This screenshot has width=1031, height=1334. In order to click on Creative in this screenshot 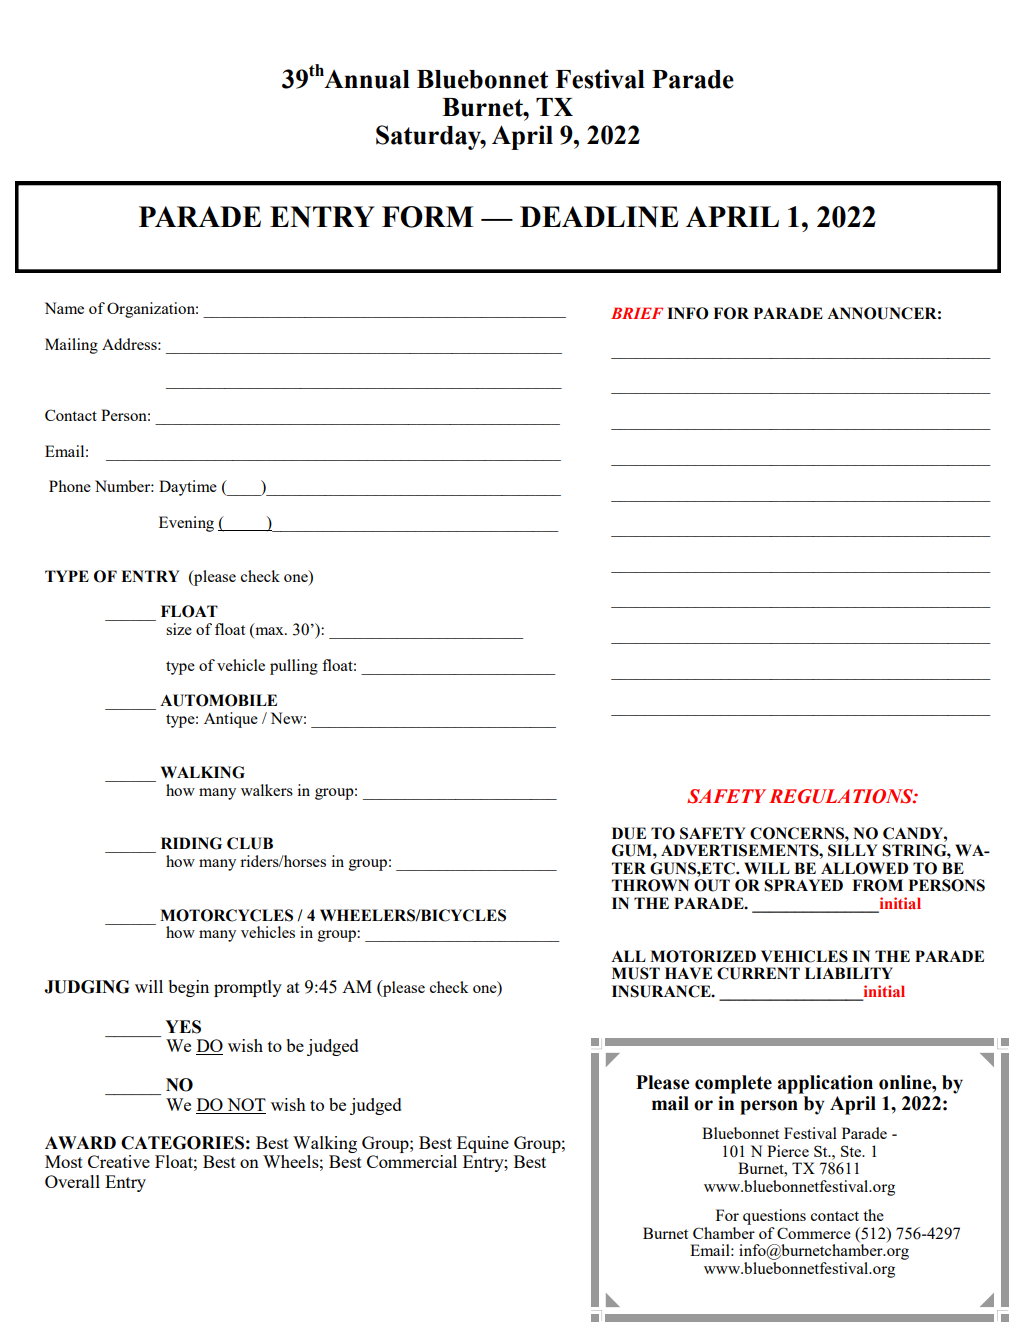, I will do `click(119, 1161)`.
